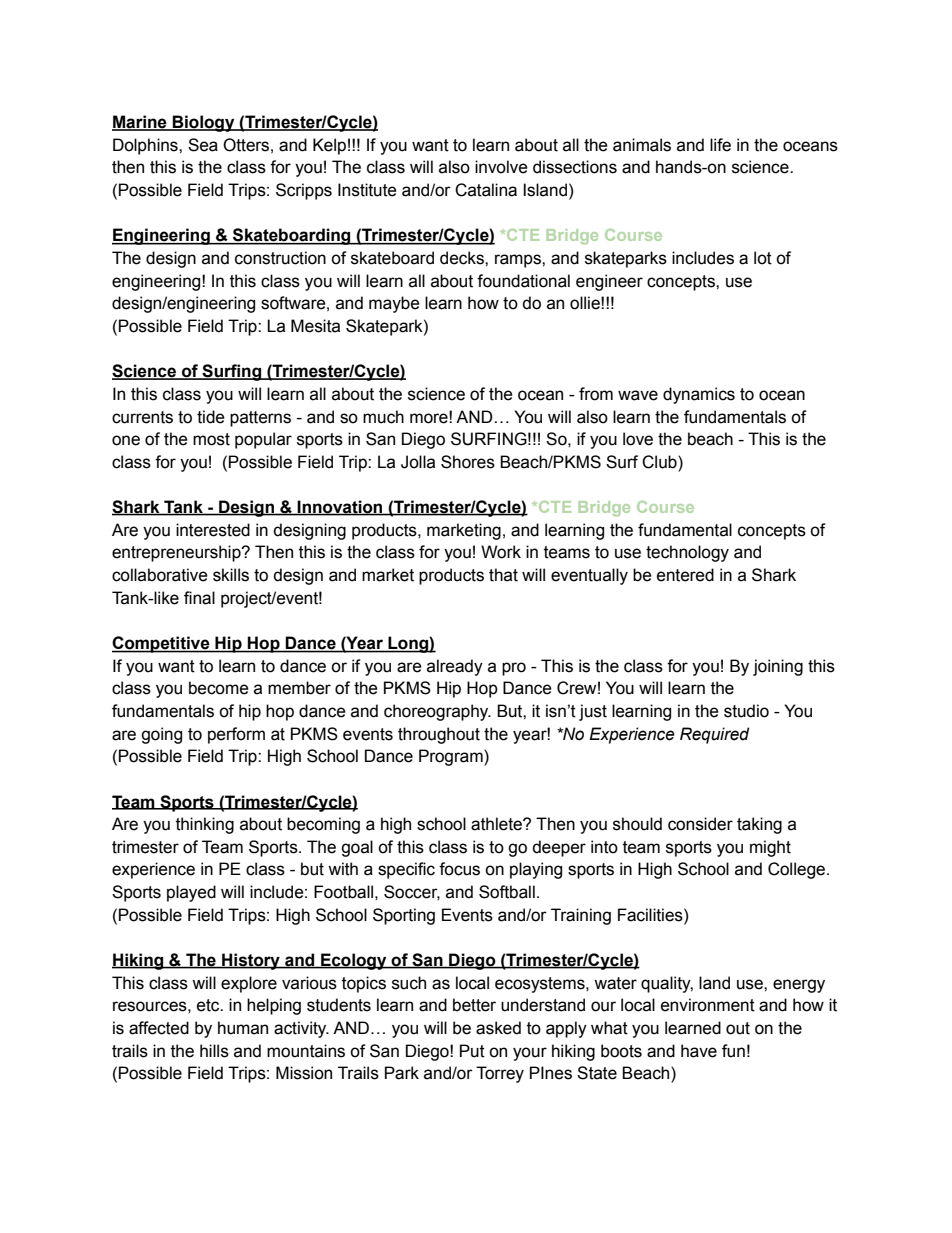 The height and width of the page is (1233, 952). Describe the element at coordinates (472, 1051) in the page. I see `Put` at that location.
